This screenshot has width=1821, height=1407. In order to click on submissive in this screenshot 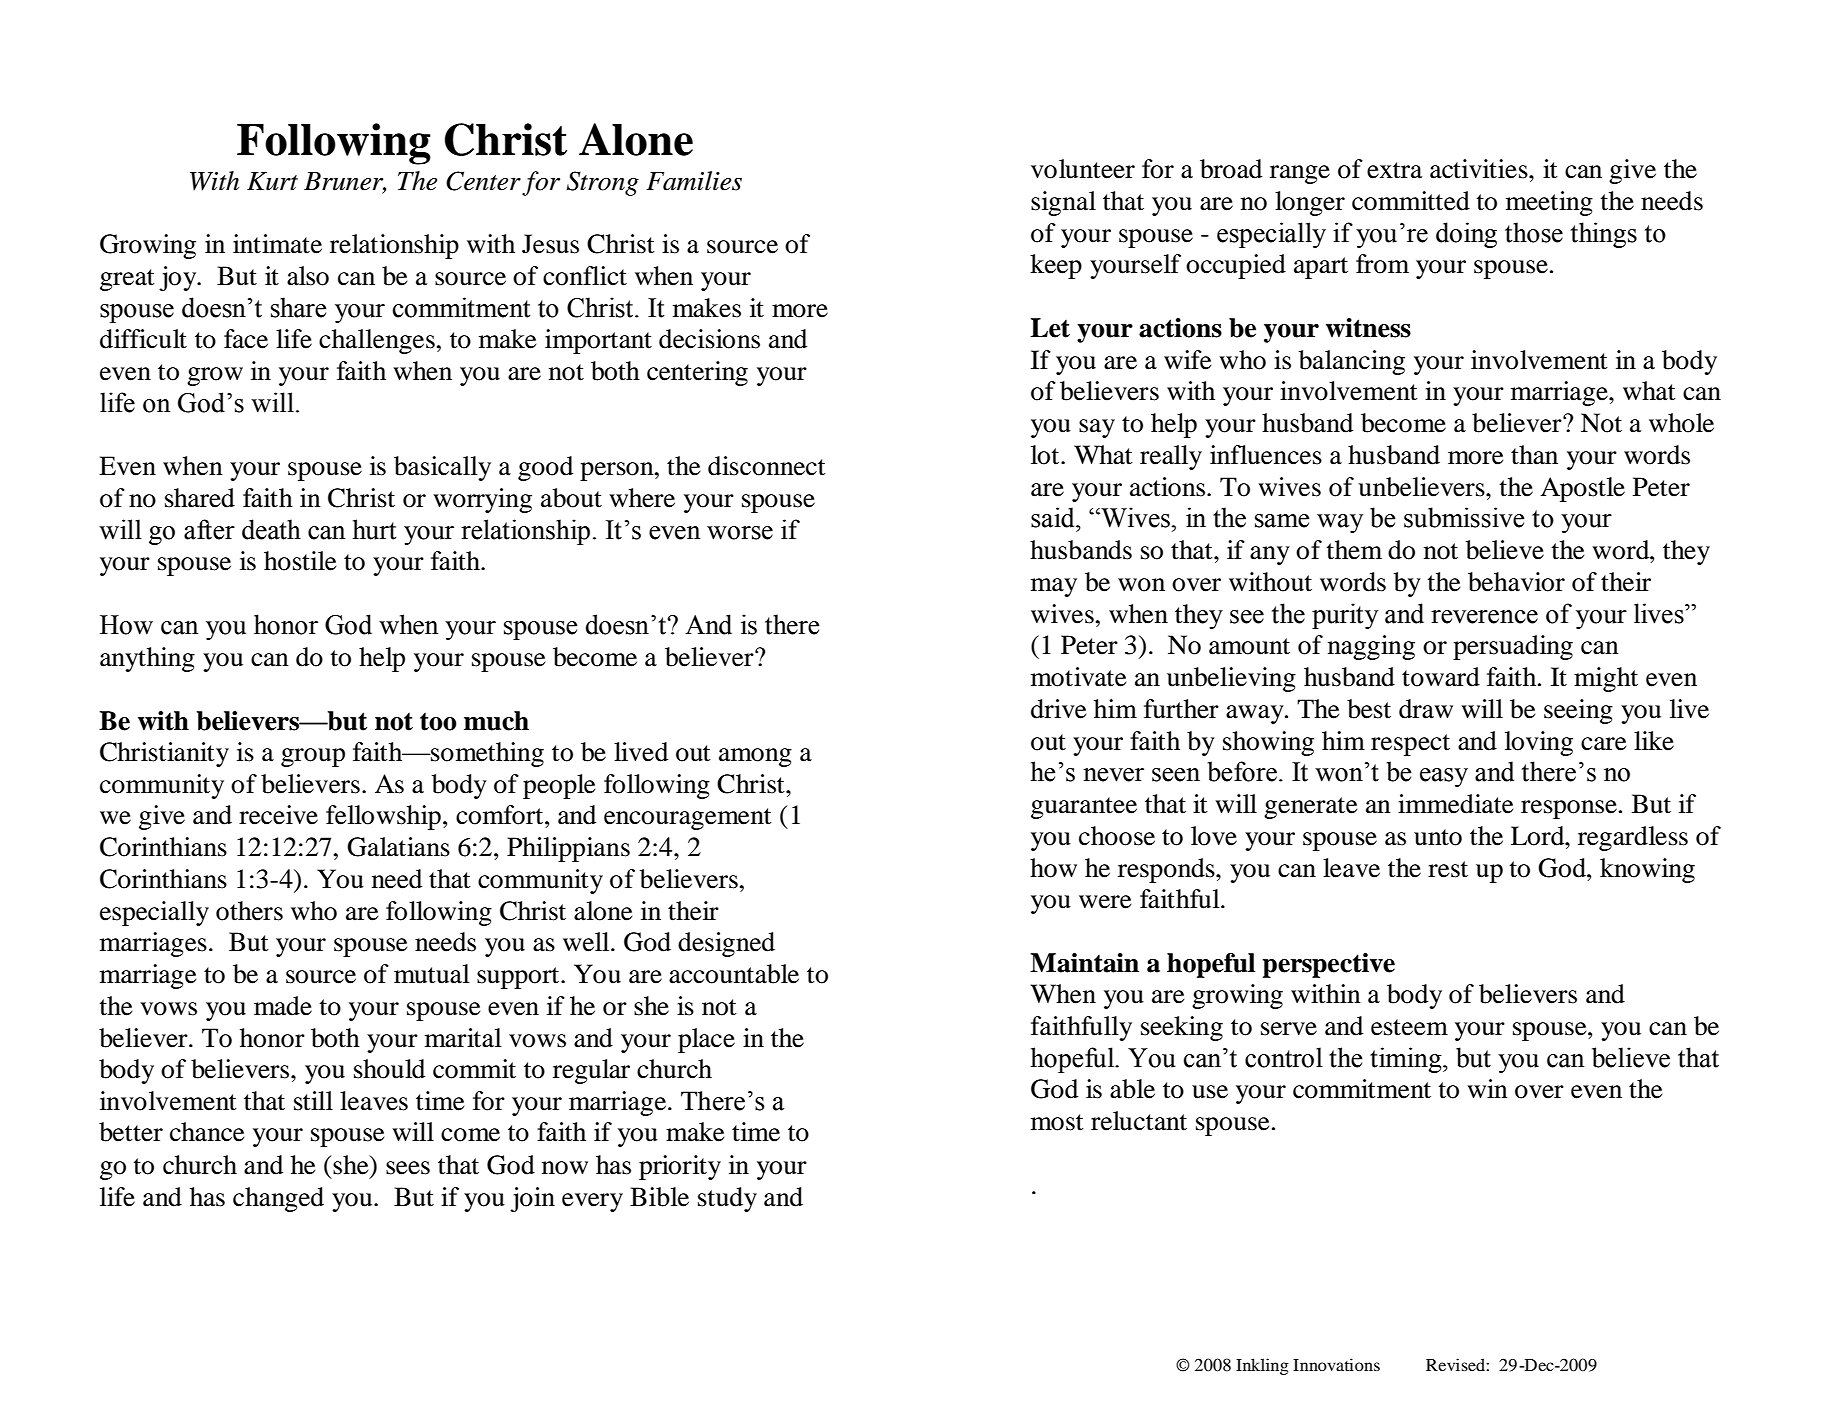, I will do `click(1464, 517)`.
